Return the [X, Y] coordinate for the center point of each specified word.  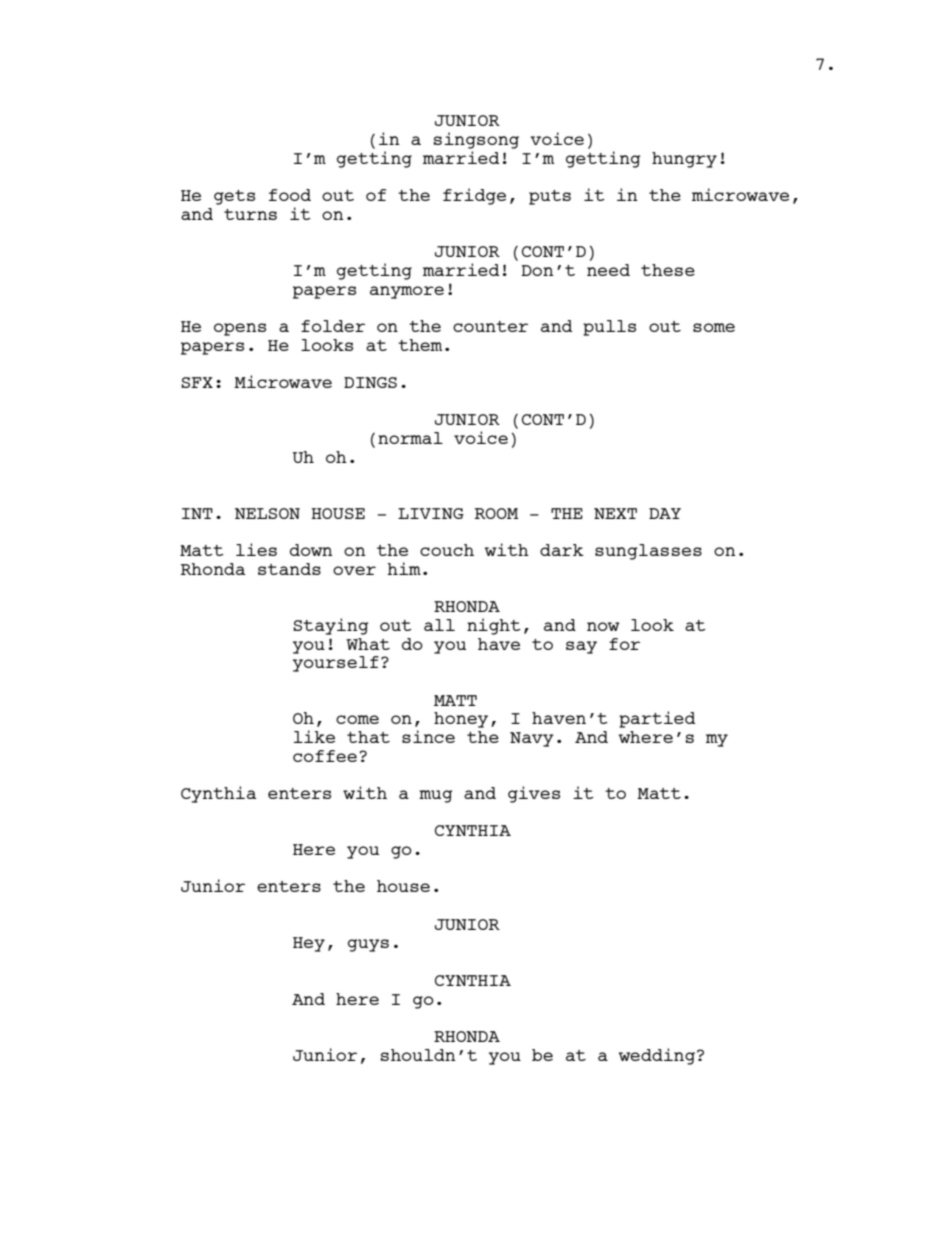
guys [368, 945]
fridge [474, 196]
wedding [658, 1056]
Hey [309, 944]
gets [234, 197]
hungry [684, 160]
